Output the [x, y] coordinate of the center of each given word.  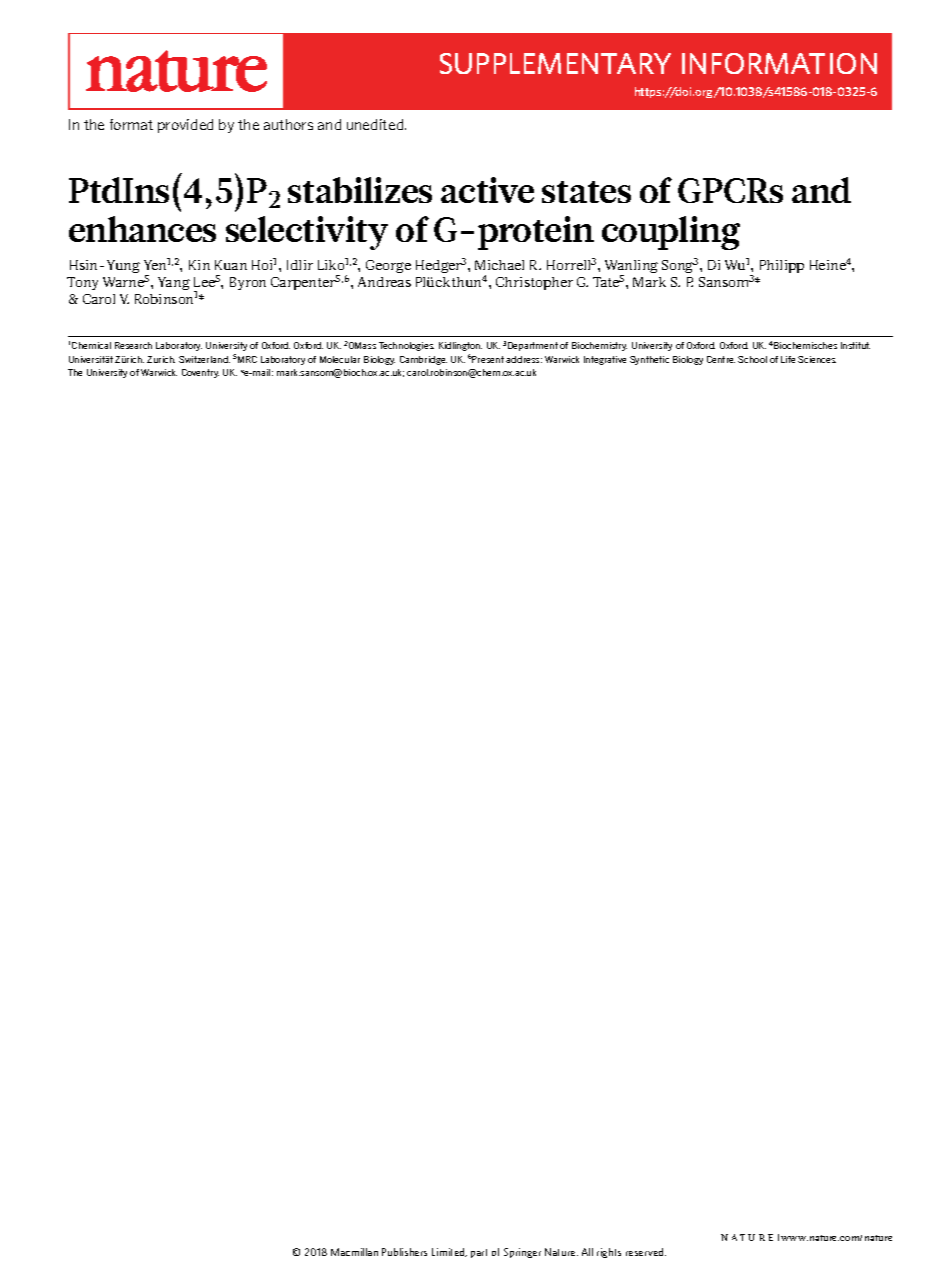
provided [185, 126]
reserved [646, 1252]
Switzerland [204, 359]
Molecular [340, 359]
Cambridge [423, 360]
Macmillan [354, 1252]
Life [788, 359]
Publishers [404, 1252]
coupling [671, 233]
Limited [449, 1252]
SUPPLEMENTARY [555, 63]
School [752, 359]
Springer [522, 1253]
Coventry [200, 373]
